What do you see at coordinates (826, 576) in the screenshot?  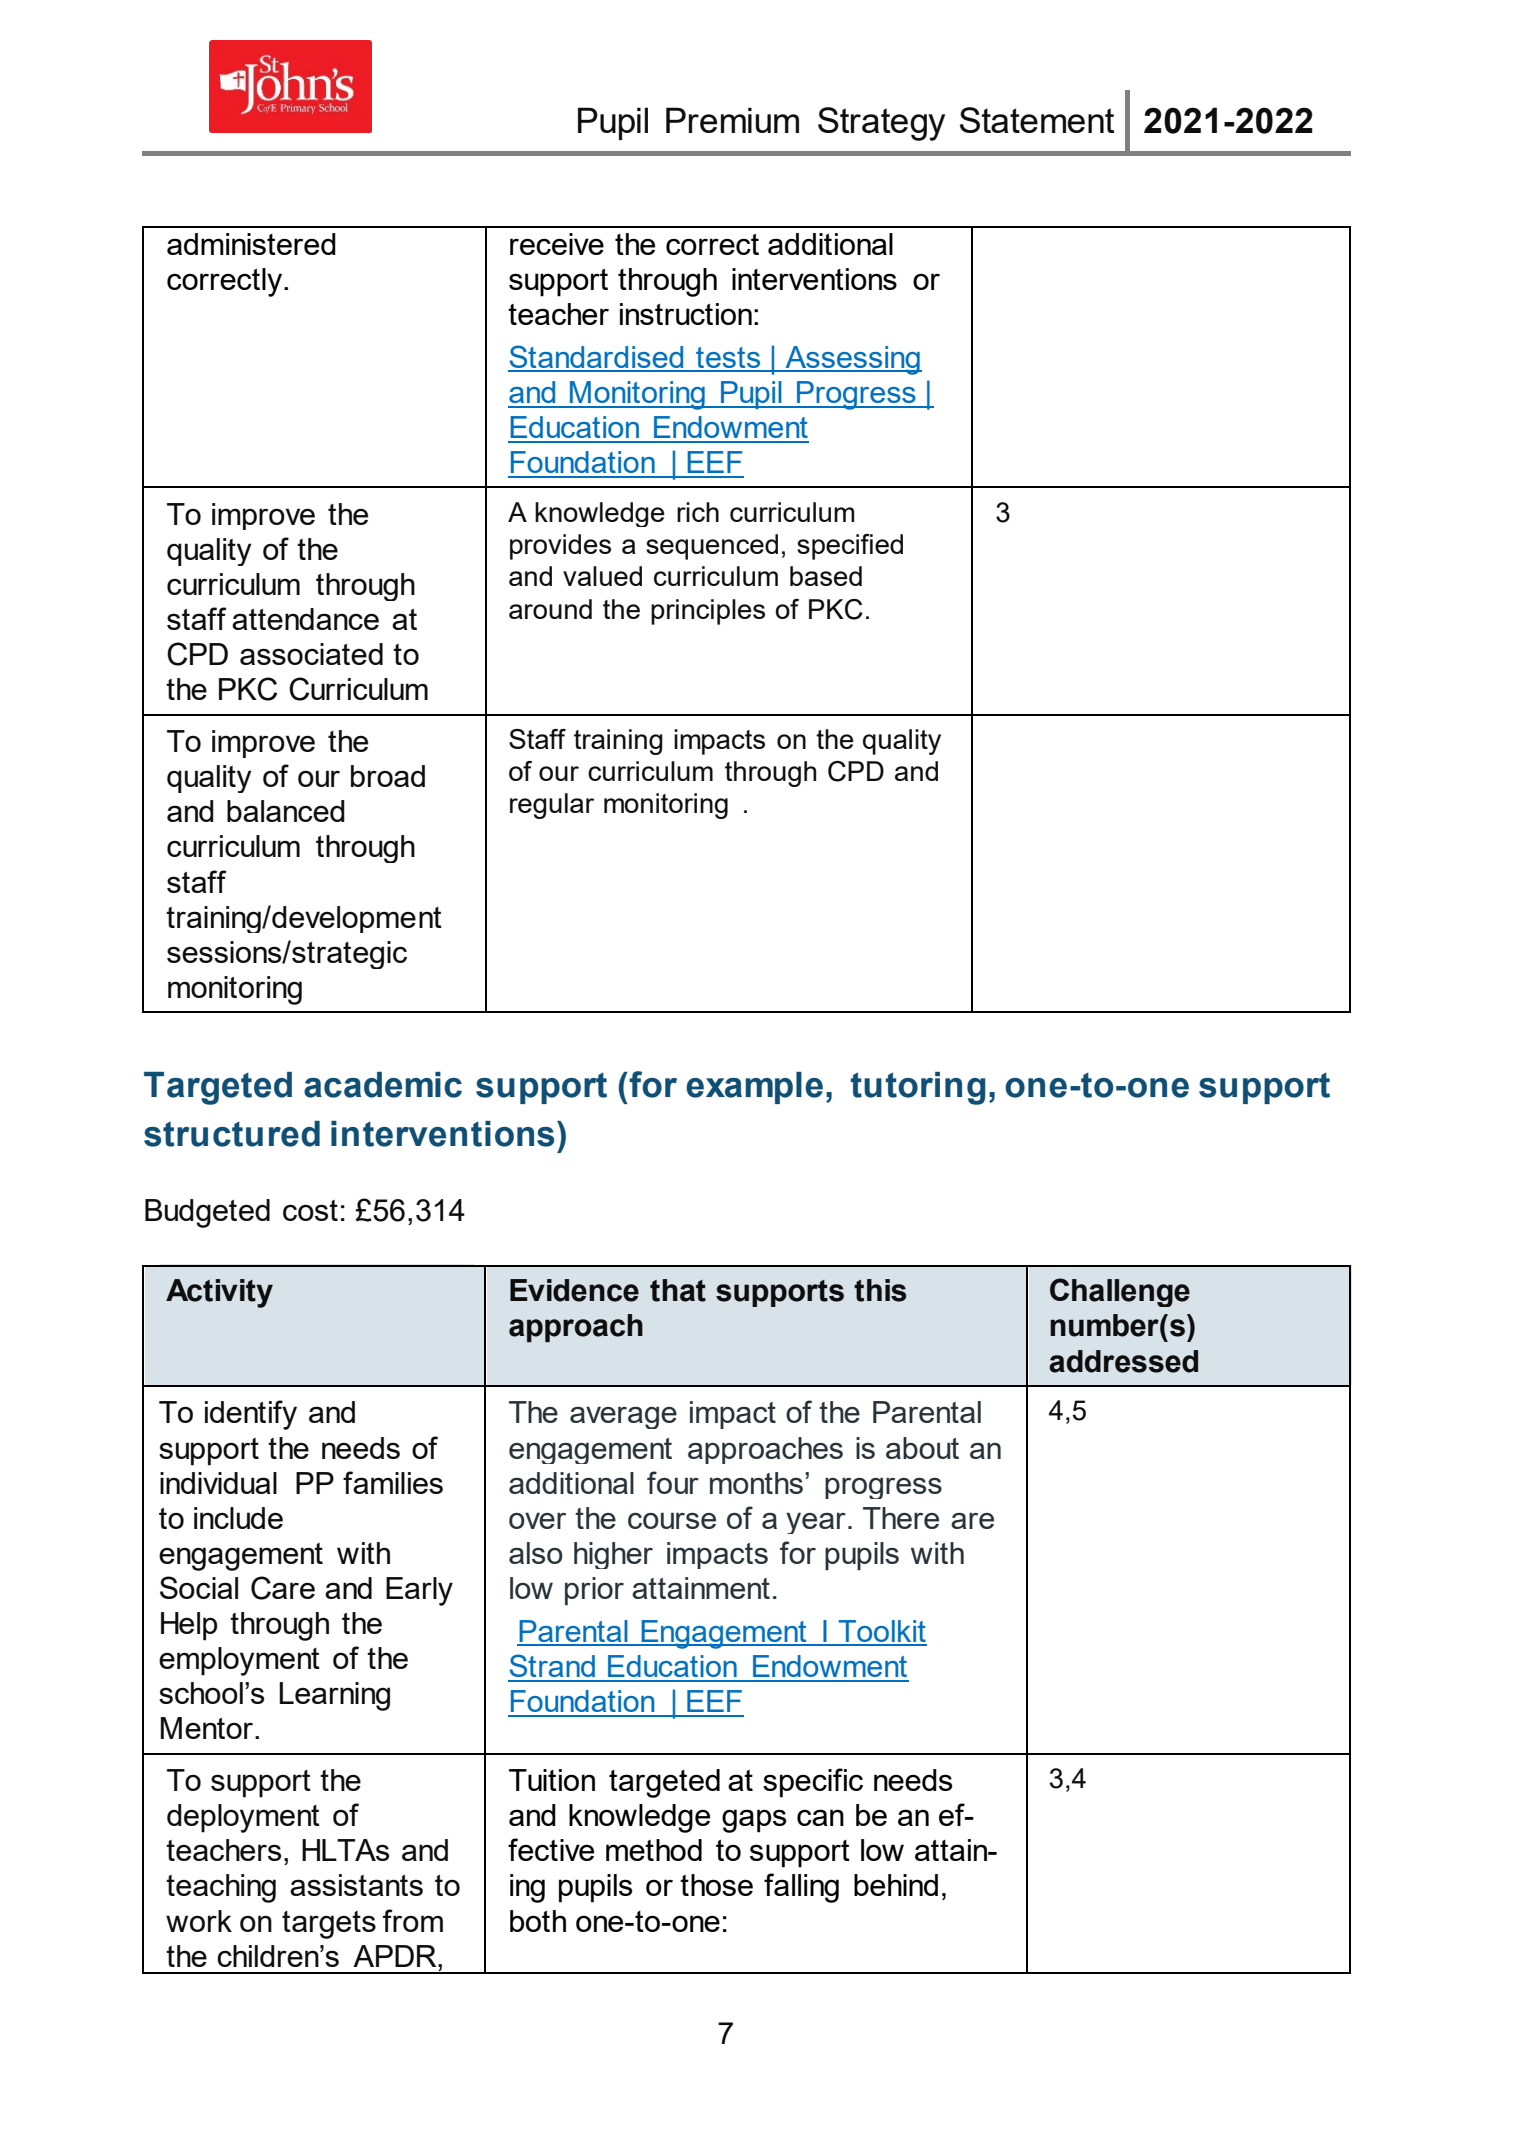 I see `based` at bounding box center [826, 576].
